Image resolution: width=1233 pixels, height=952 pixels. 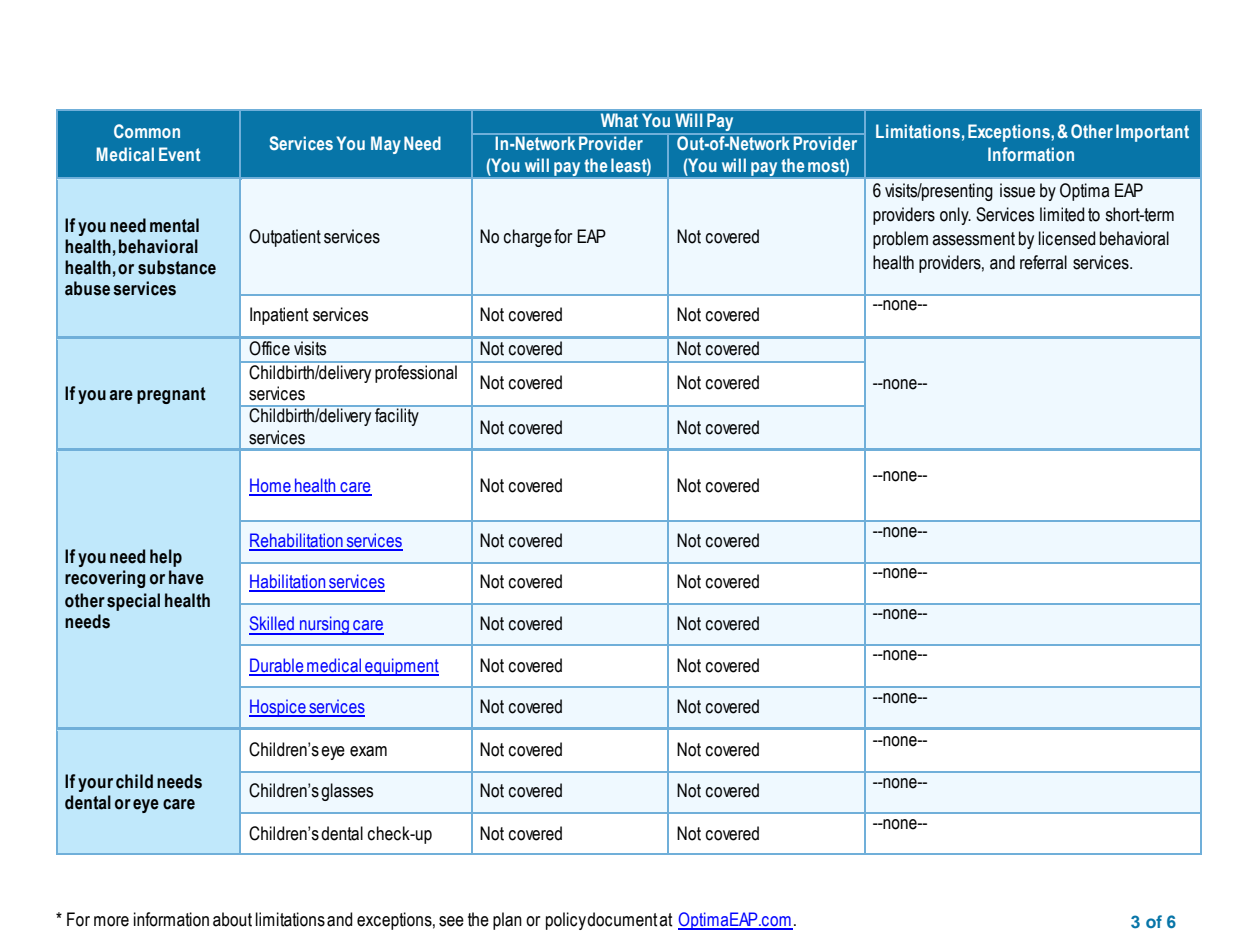 What do you see at coordinates (271, 486) in the document?
I see `Home` at bounding box center [271, 486].
